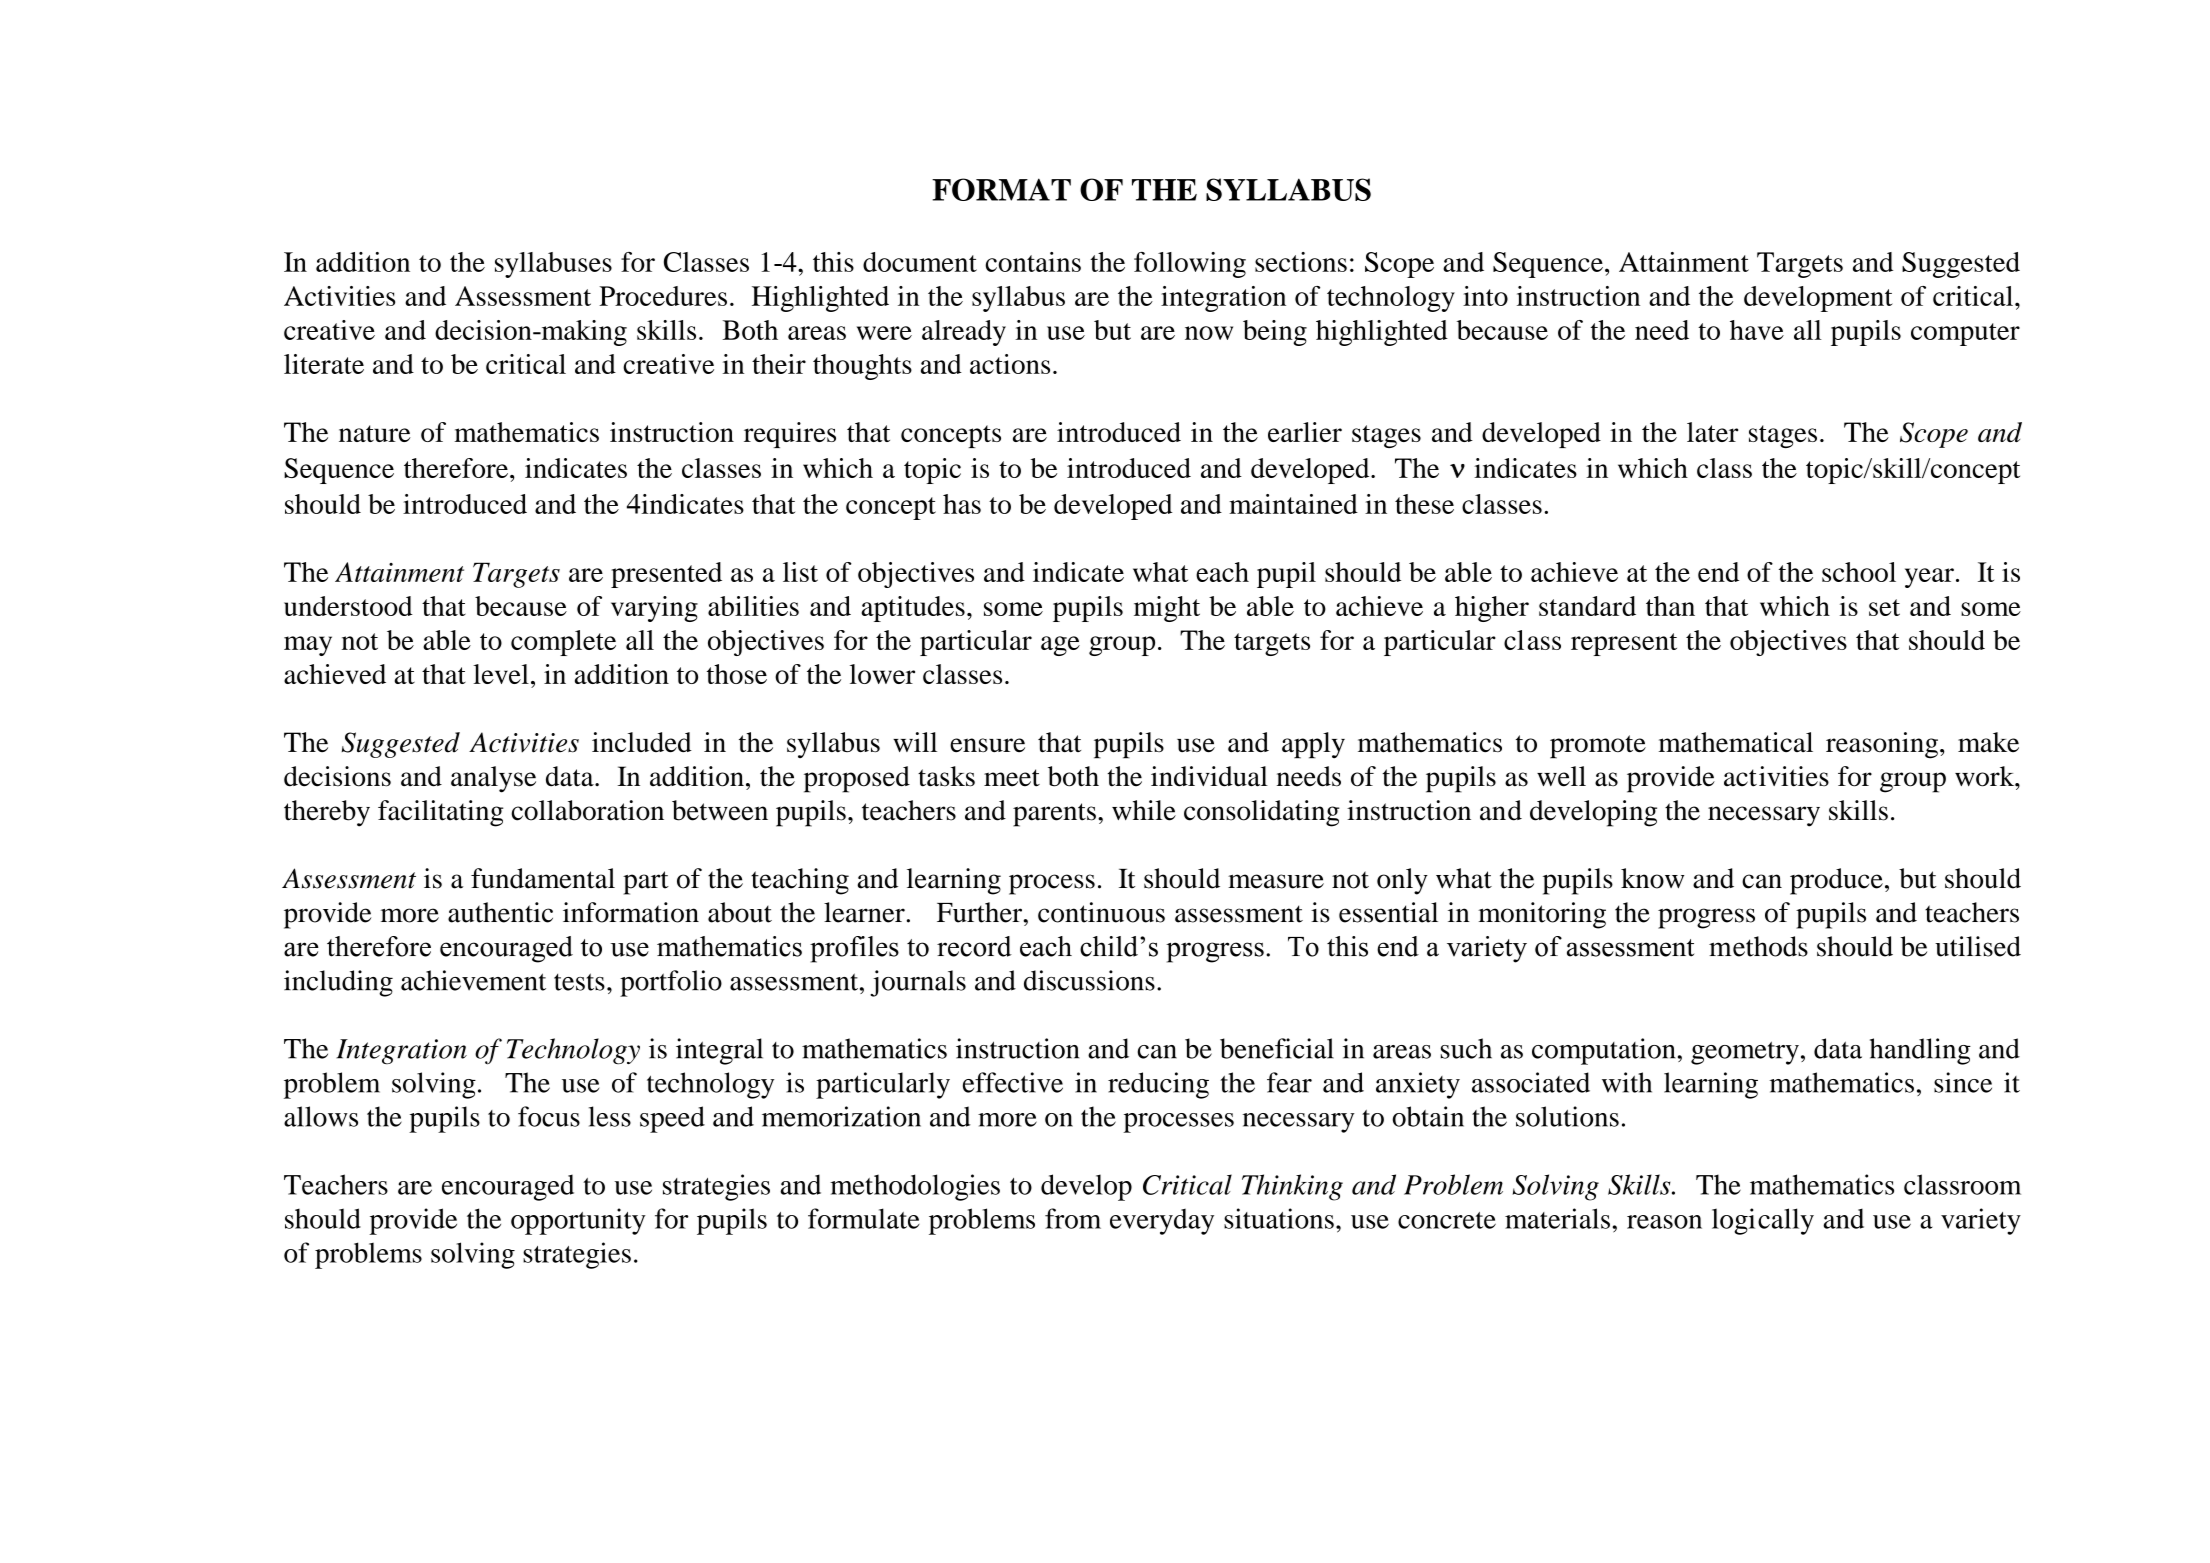 The height and width of the screenshot is (1563, 2210). What do you see at coordinates (663, 296) in the screenshot?
I see `Procedures` at bounding box center [663, 296].
